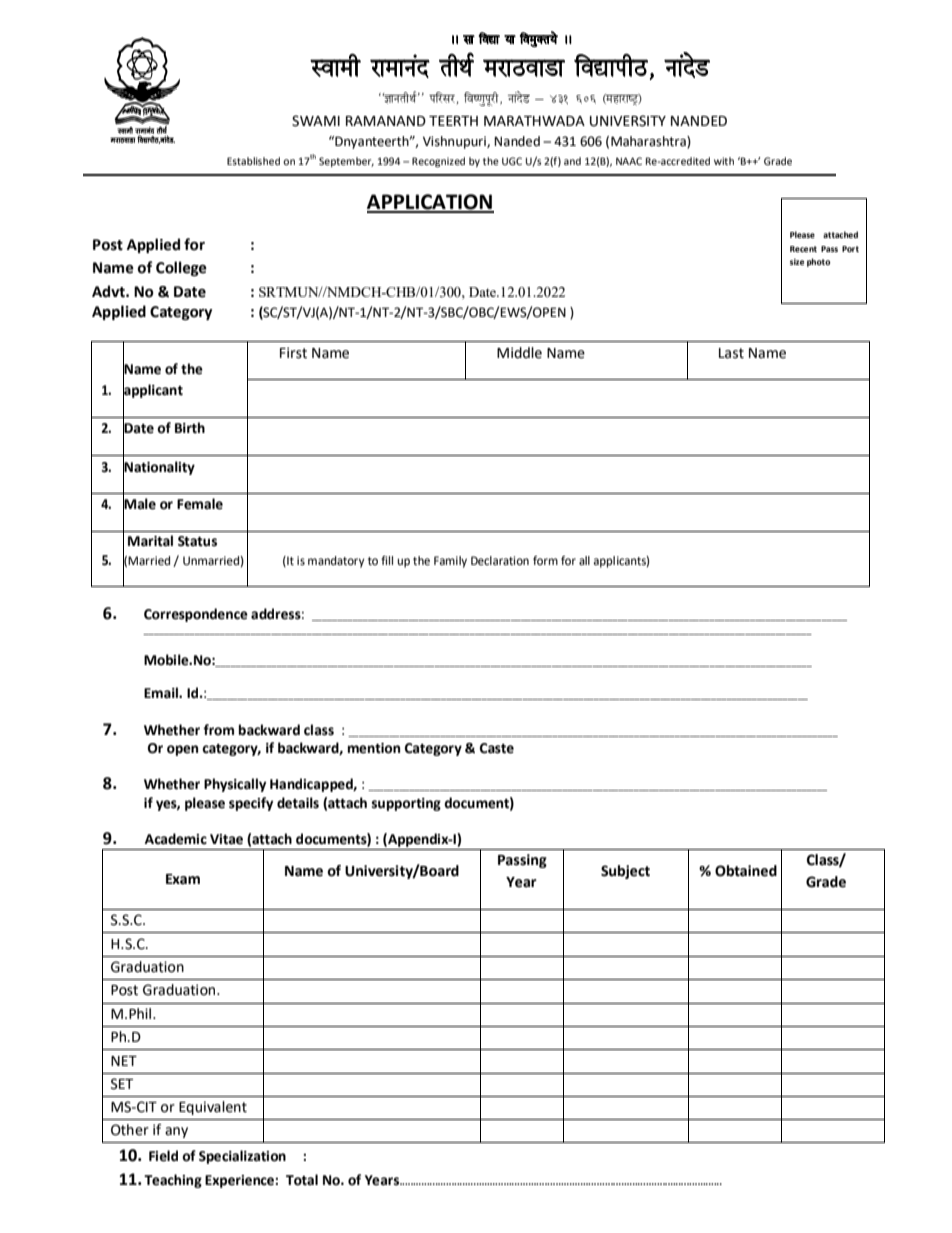 This screenshot has width=952, height=1233. Describe the element at coordinates (302, 1180) in the screenshot. I see `Total` at that location.
